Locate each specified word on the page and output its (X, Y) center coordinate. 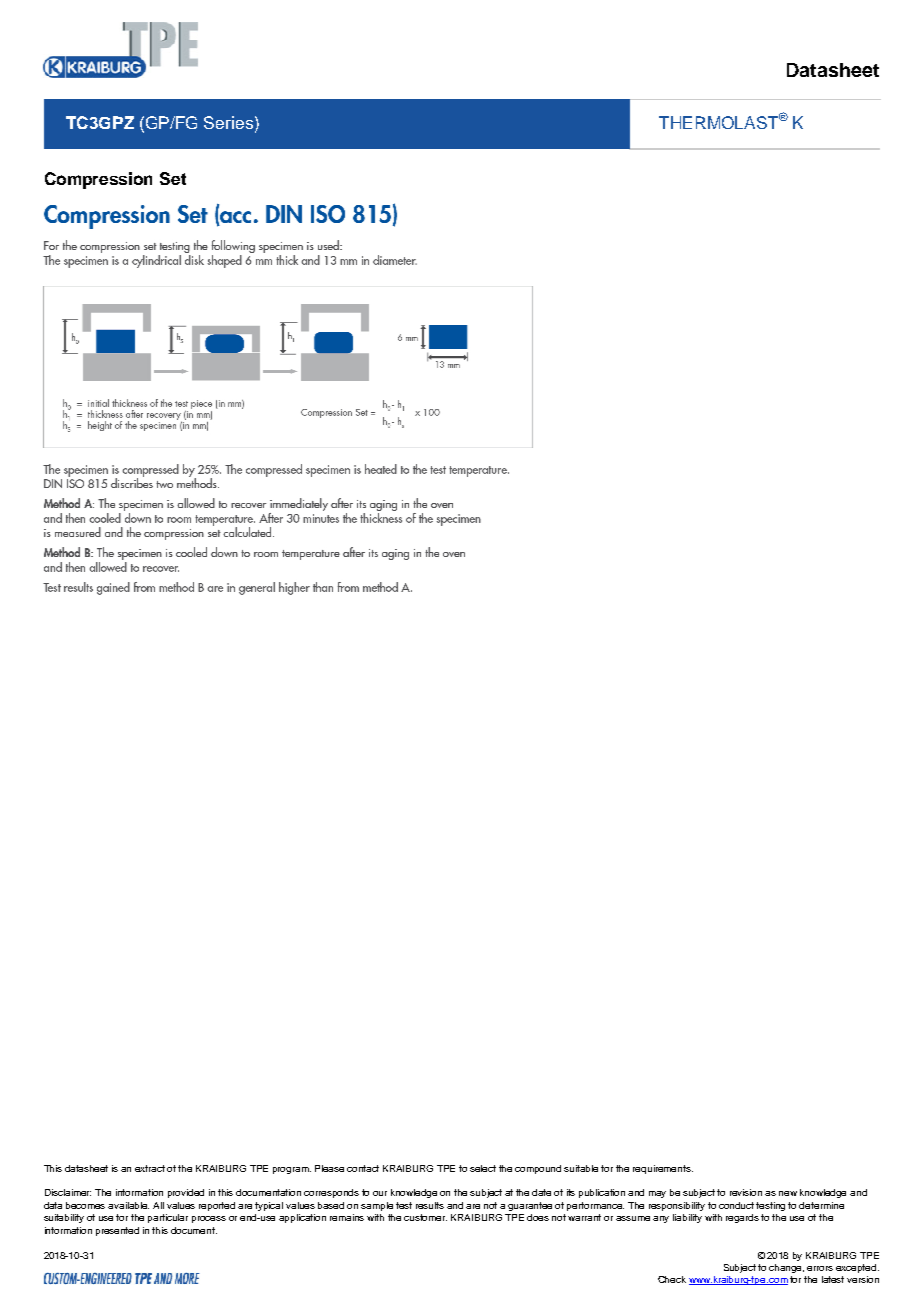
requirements (663, 1169)
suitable (581, 1168)
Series (230, 122)
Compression (98, 180)
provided (186, 1193)
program (292, 1170)
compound (538, 1169)
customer (425, 1217)
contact (363, 1168)
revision (746, 1192)
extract (150, 1168)
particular (168, 1218)
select (483, 1168)
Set (173, 178)
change (786, 1268)
